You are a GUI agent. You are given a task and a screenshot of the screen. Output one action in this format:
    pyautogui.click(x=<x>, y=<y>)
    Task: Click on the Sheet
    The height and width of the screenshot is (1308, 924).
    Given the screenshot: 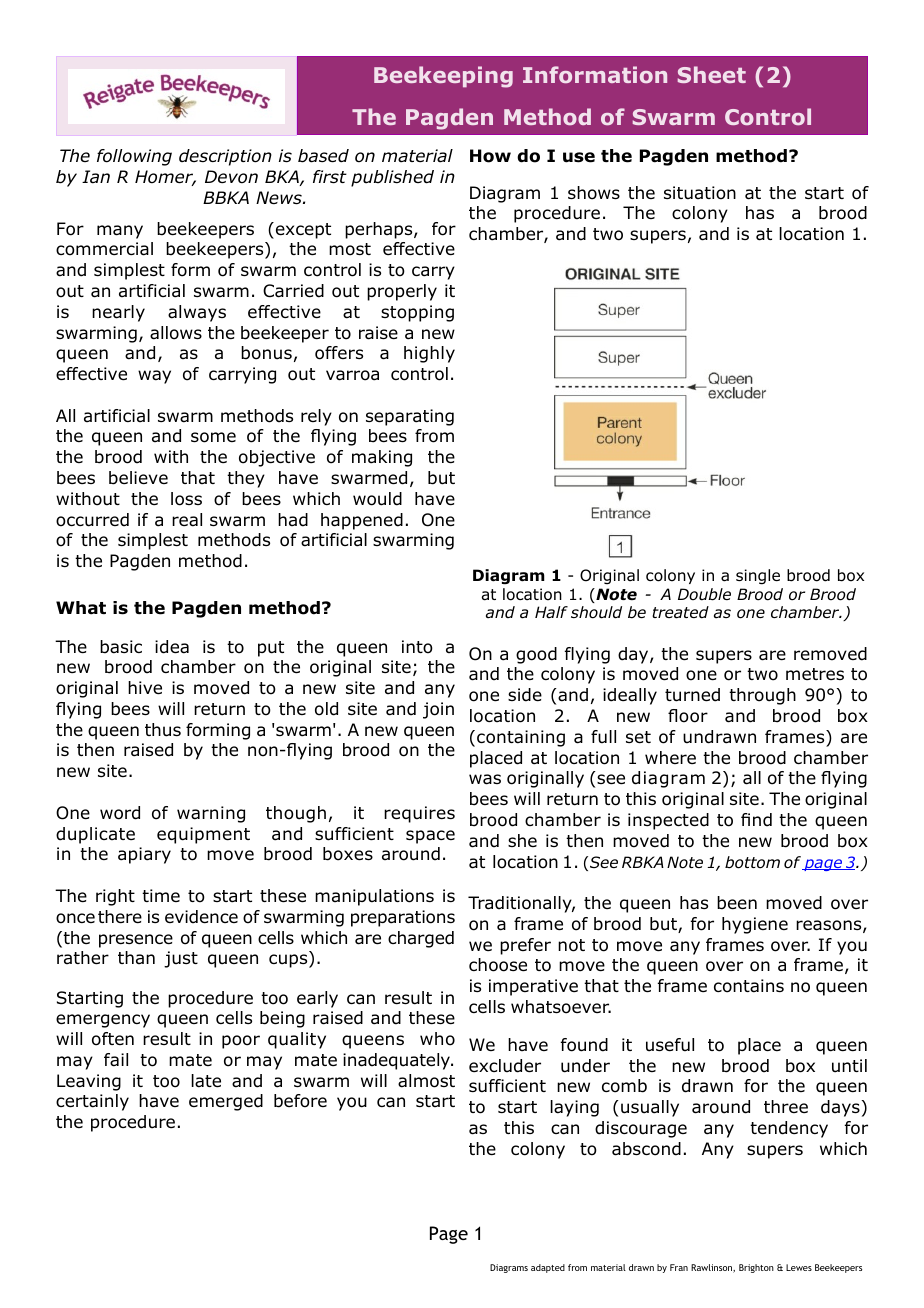 What is the action you would take?
    pyautogui.click(x=712, y=74)
